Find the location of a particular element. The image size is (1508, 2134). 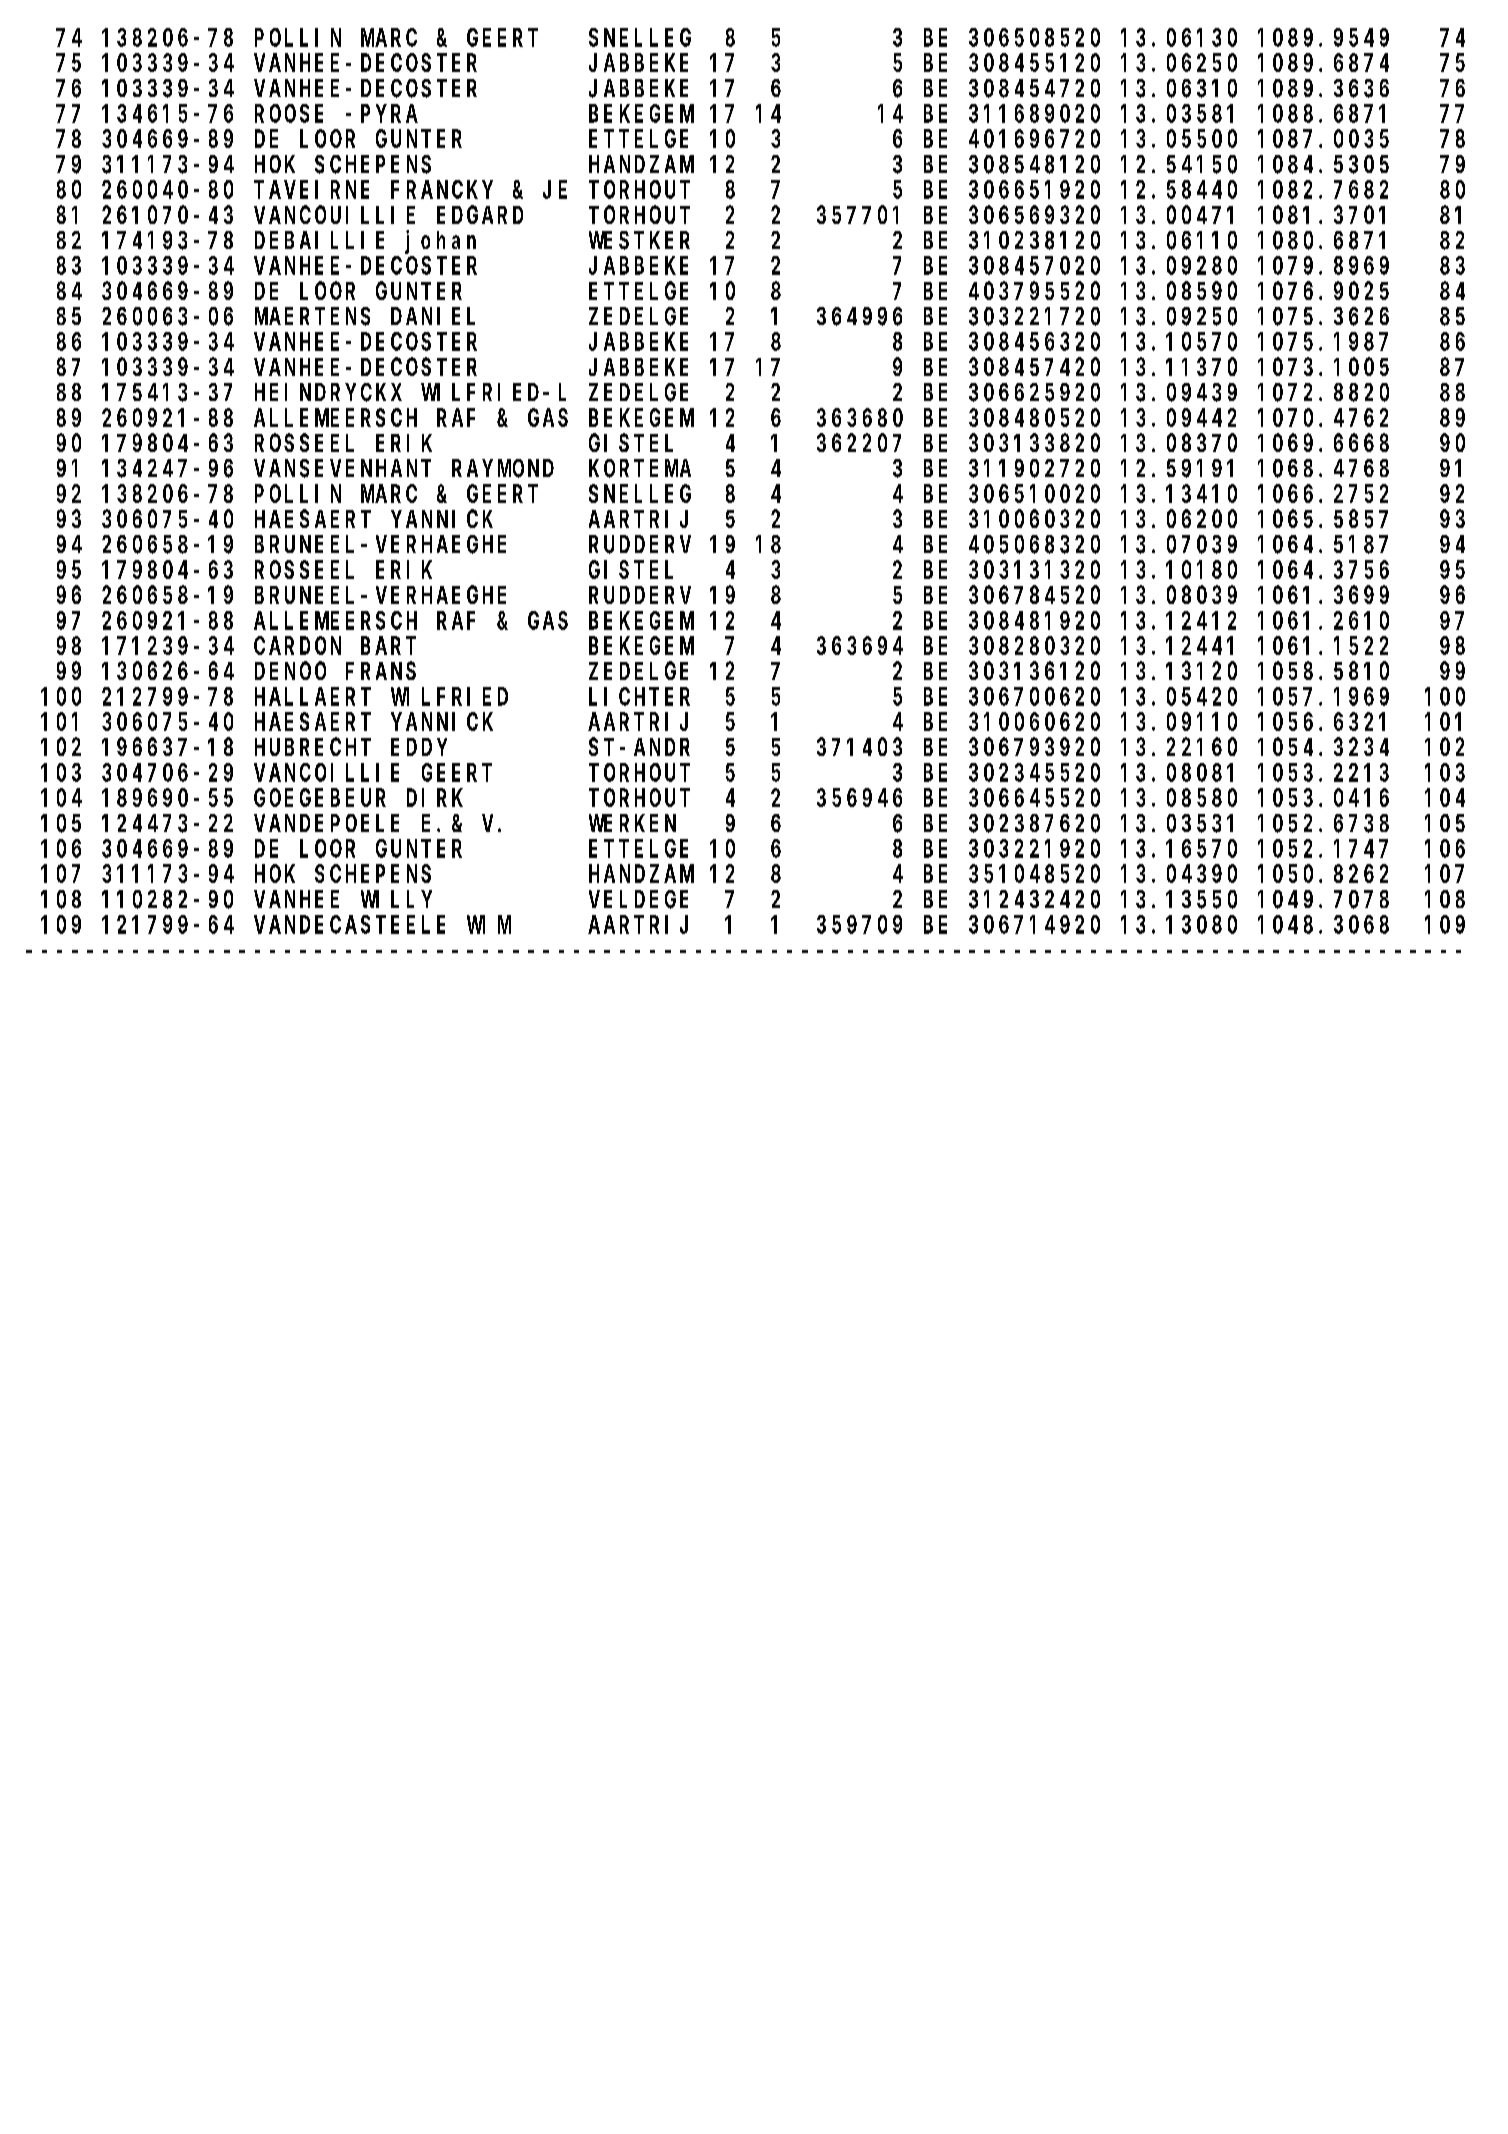

ROOSE is located at coordinates (289, 114).
